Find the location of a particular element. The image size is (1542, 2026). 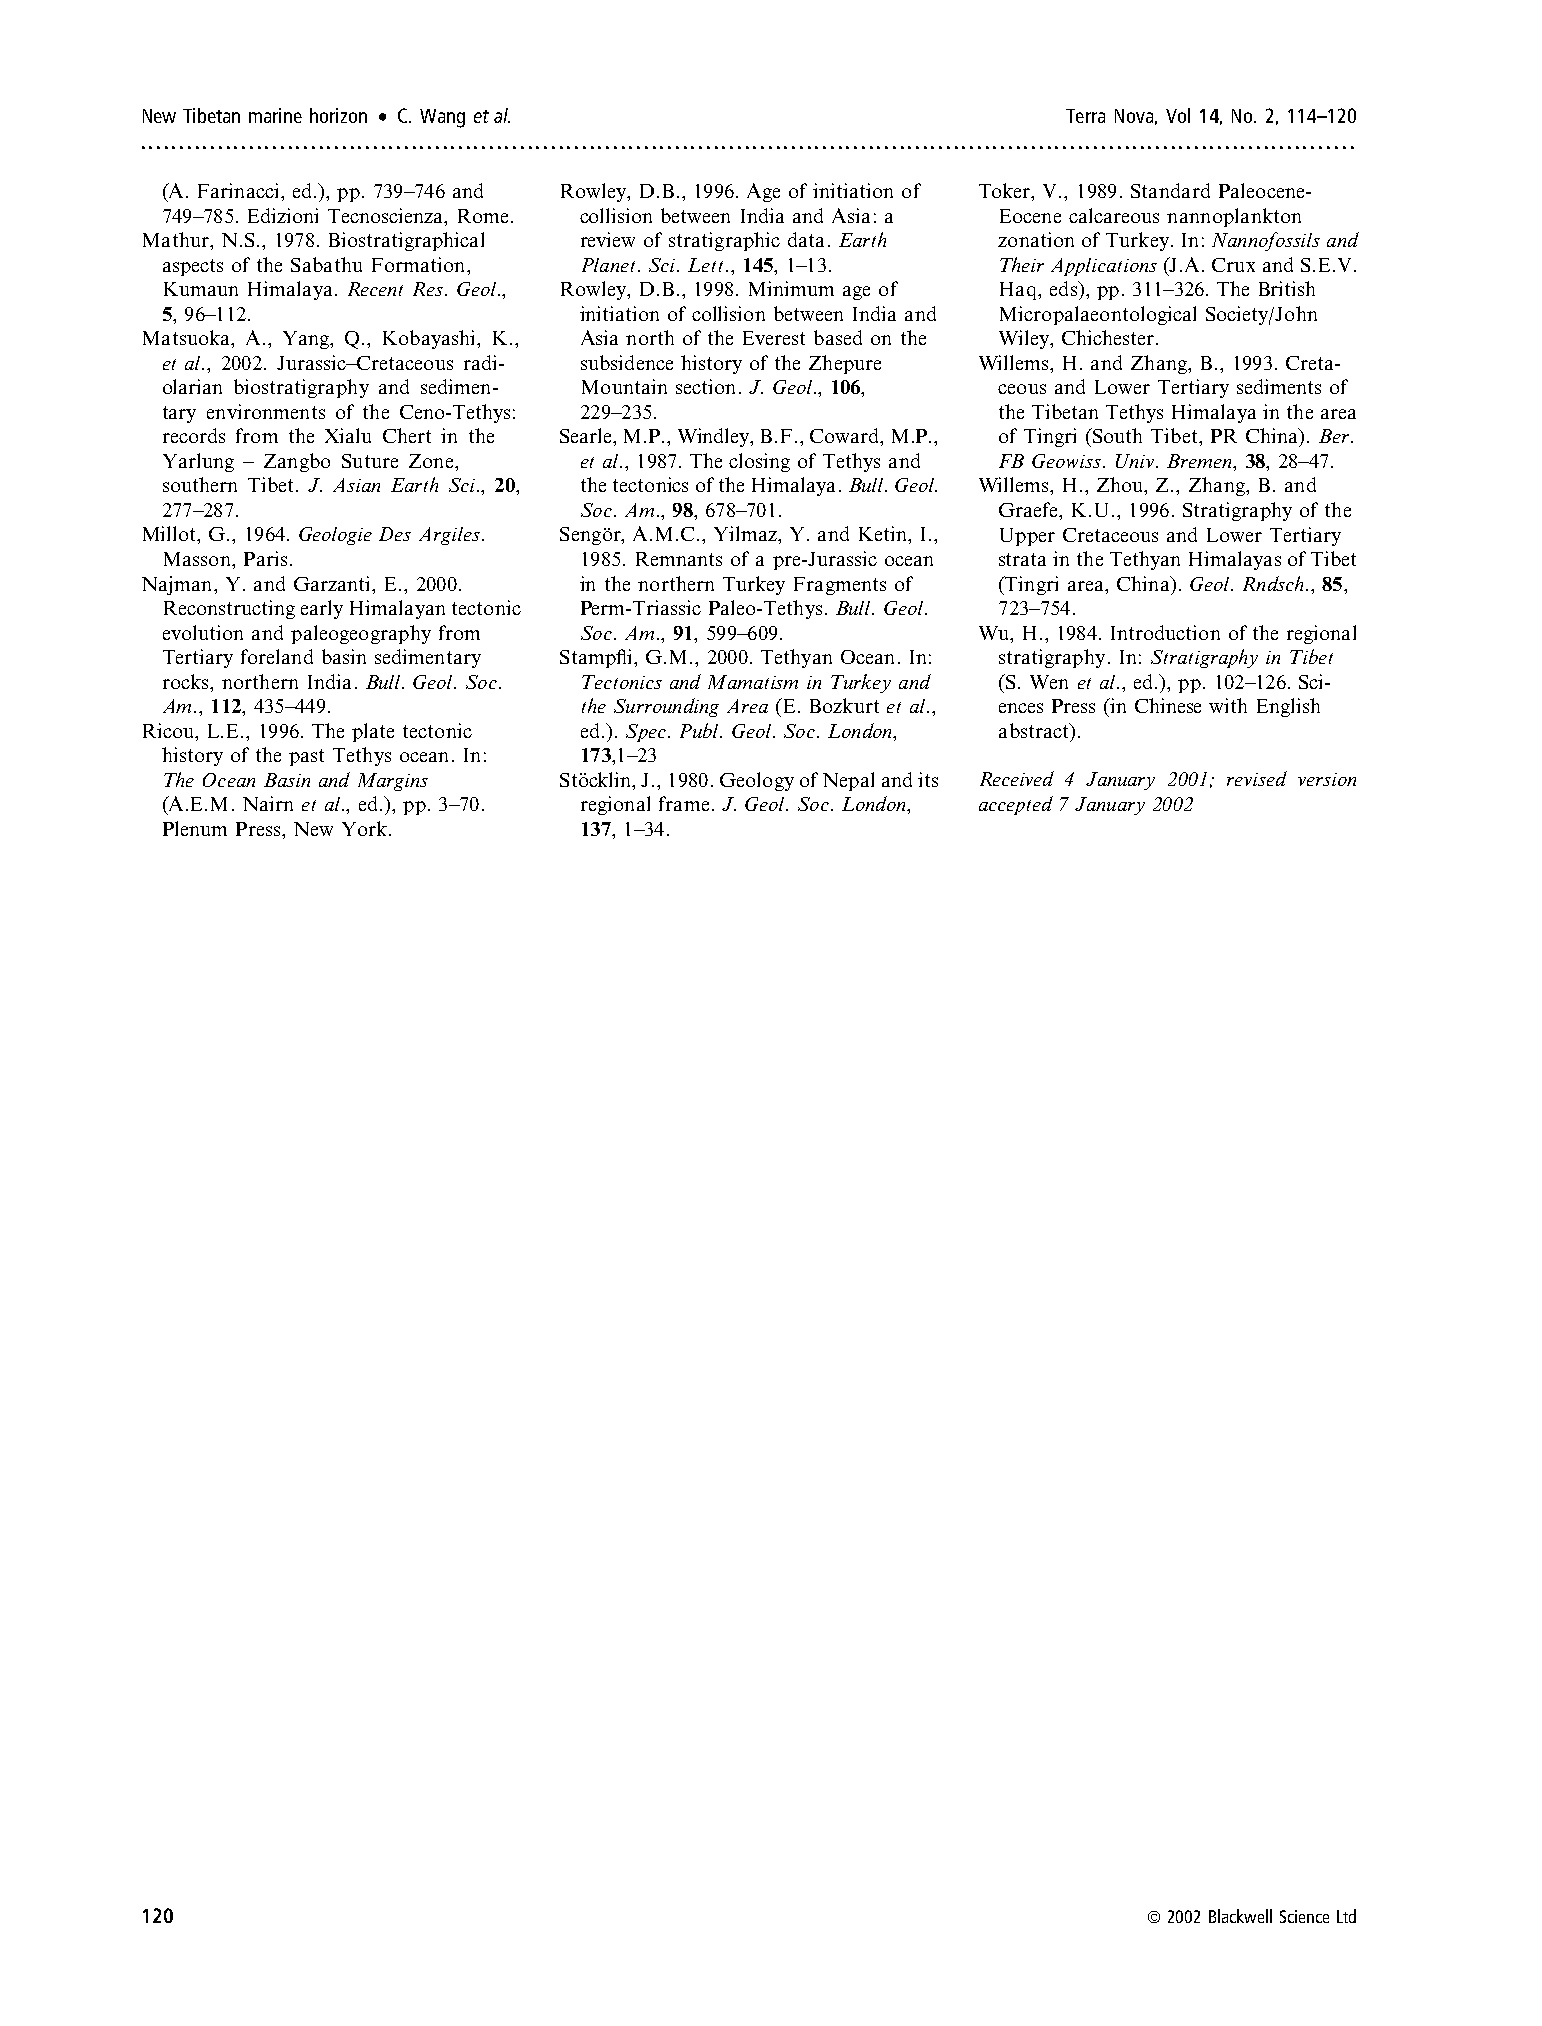

past is located at coordinates (306, 757).
